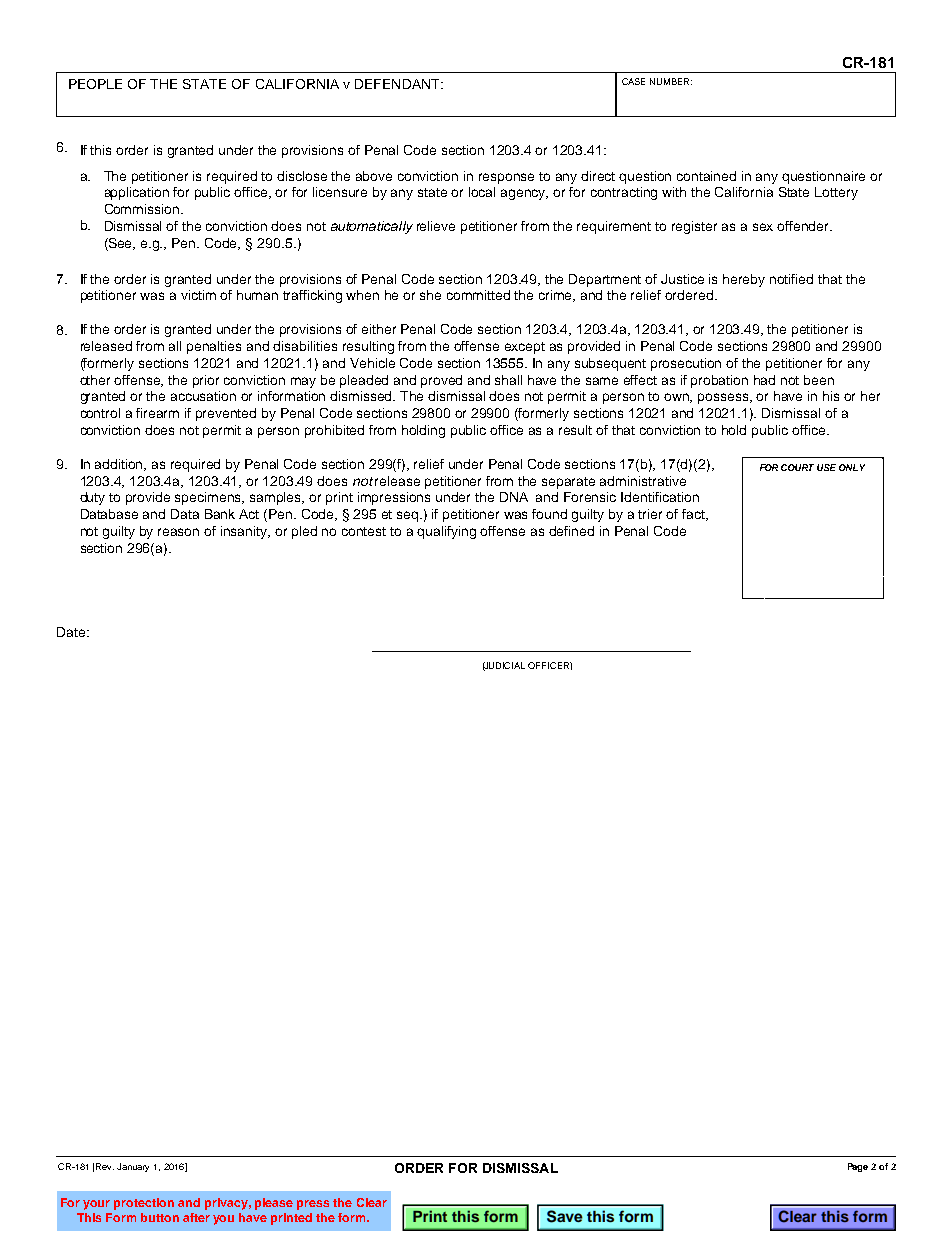 The image size is (952, 1233). What do you see at coordinates (398, 84) in the screenshot?
I see `DEFENDANT` at bounding box center [398, 84].
